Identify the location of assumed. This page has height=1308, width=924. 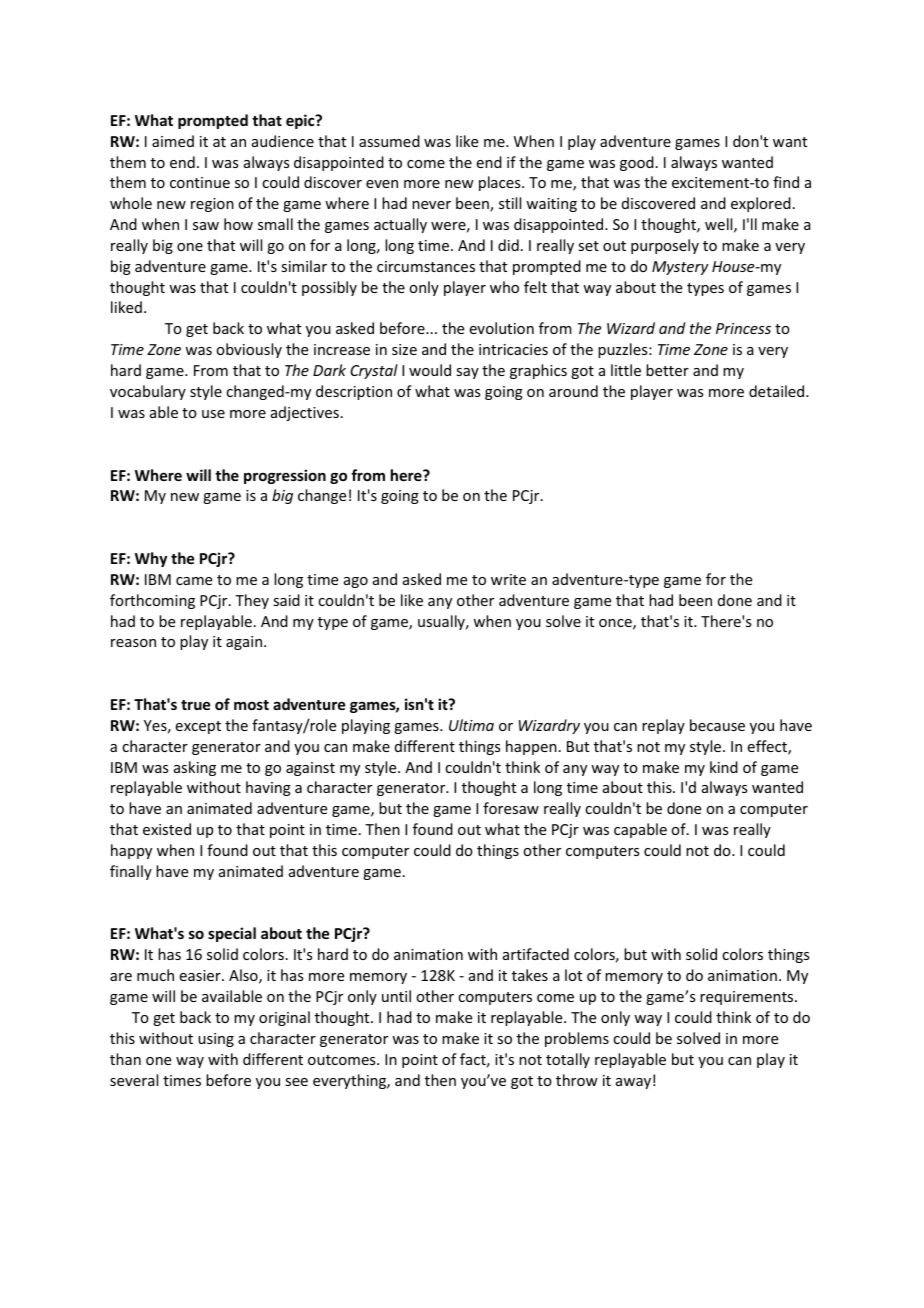
(389, 141).
